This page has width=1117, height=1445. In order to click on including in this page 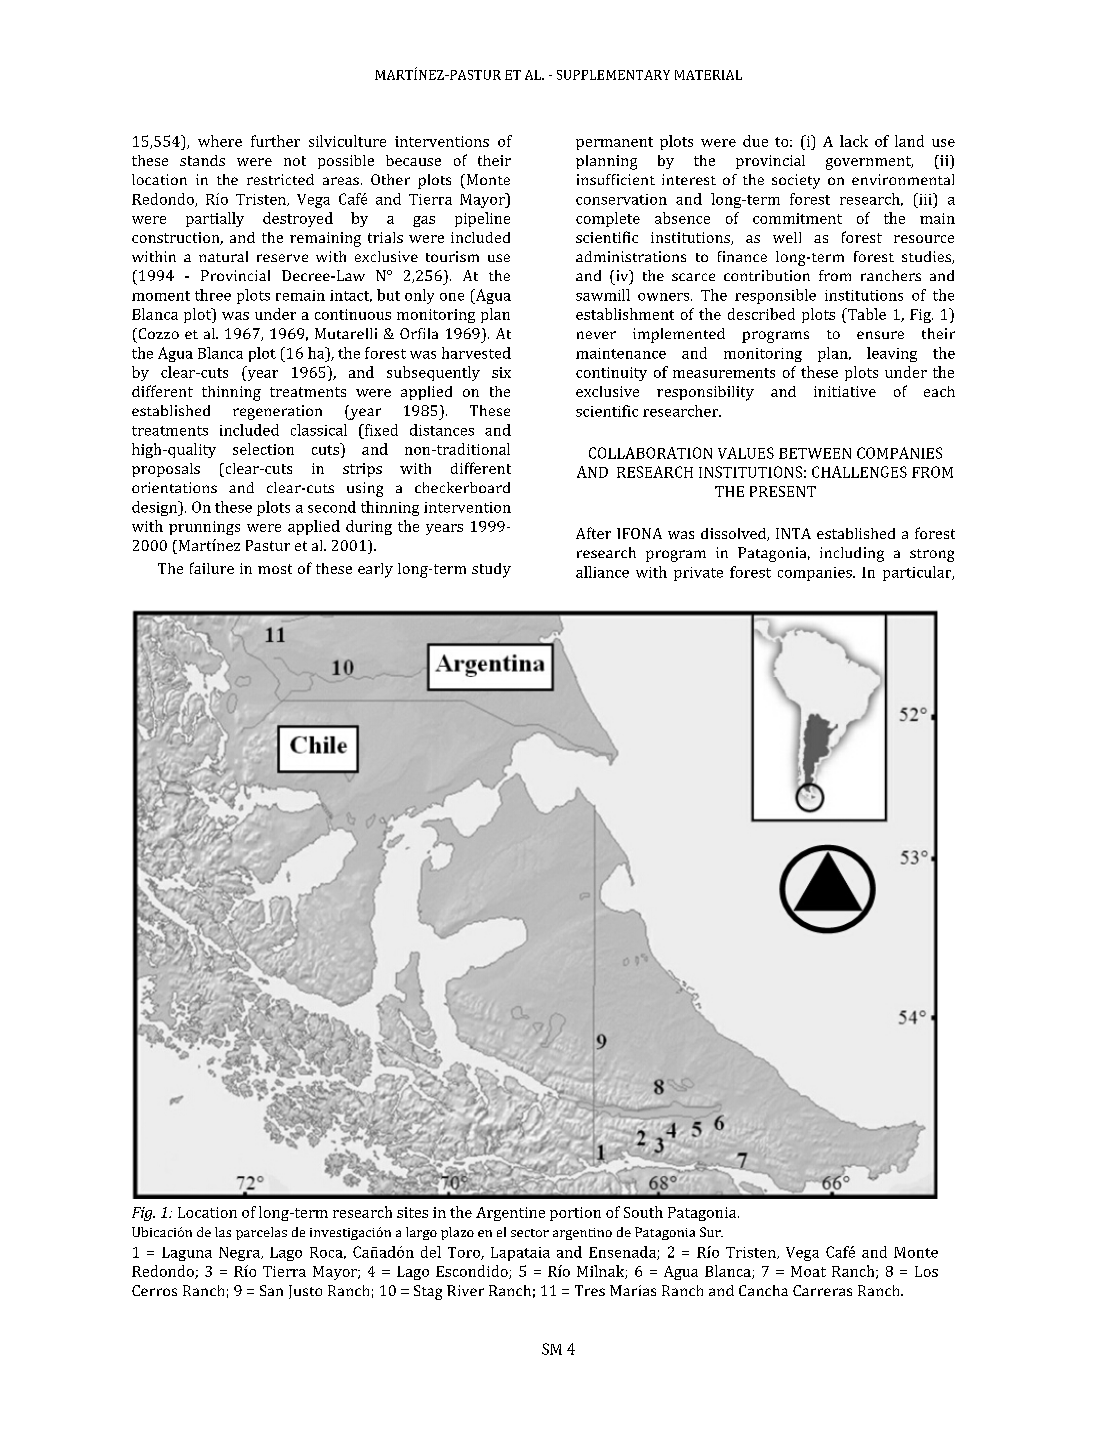, I will do `click(852, 554)`.
